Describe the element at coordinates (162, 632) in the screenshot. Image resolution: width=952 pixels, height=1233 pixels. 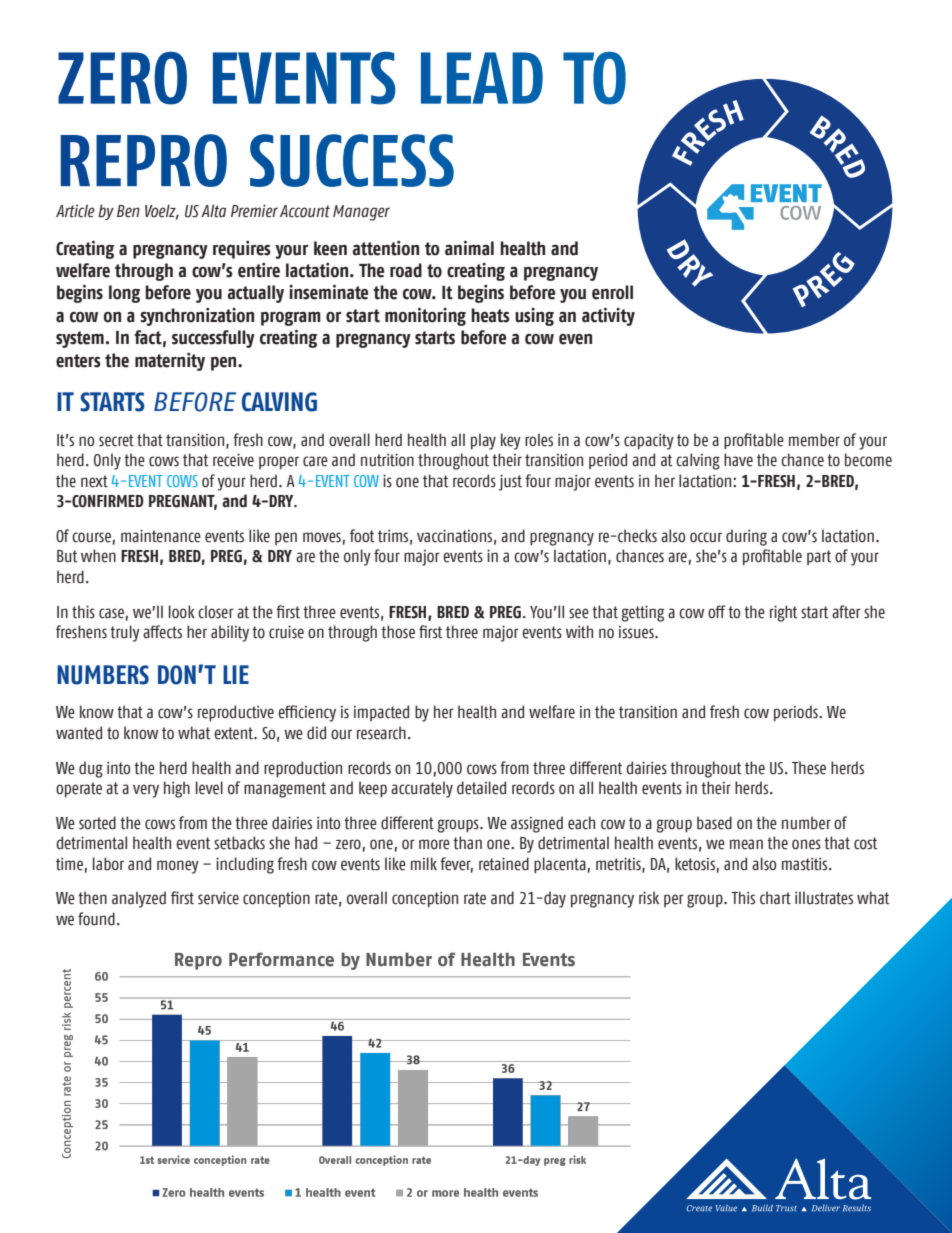
I see `affects` at that location.
